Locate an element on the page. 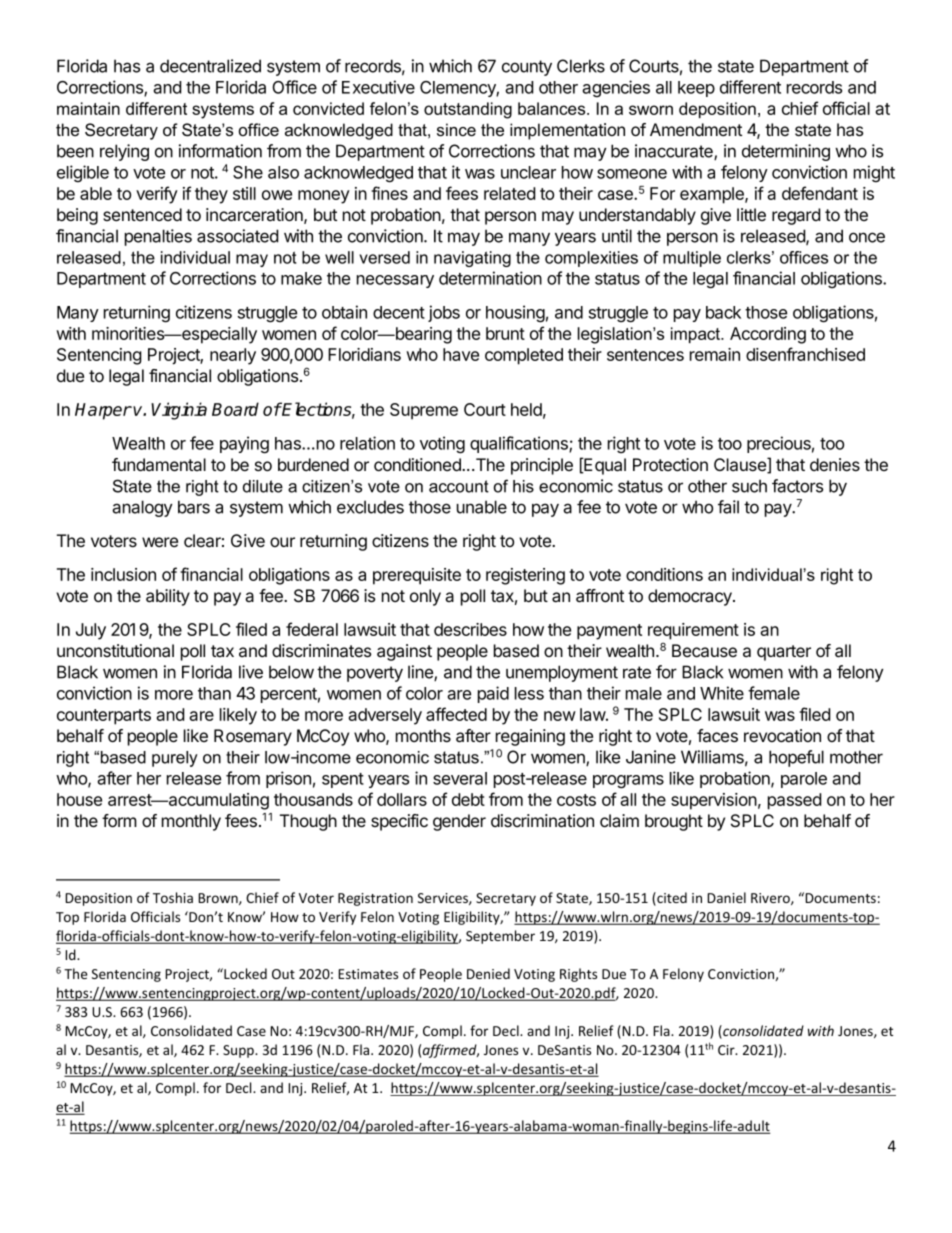  quarter is located at coordinates (784, 653).
